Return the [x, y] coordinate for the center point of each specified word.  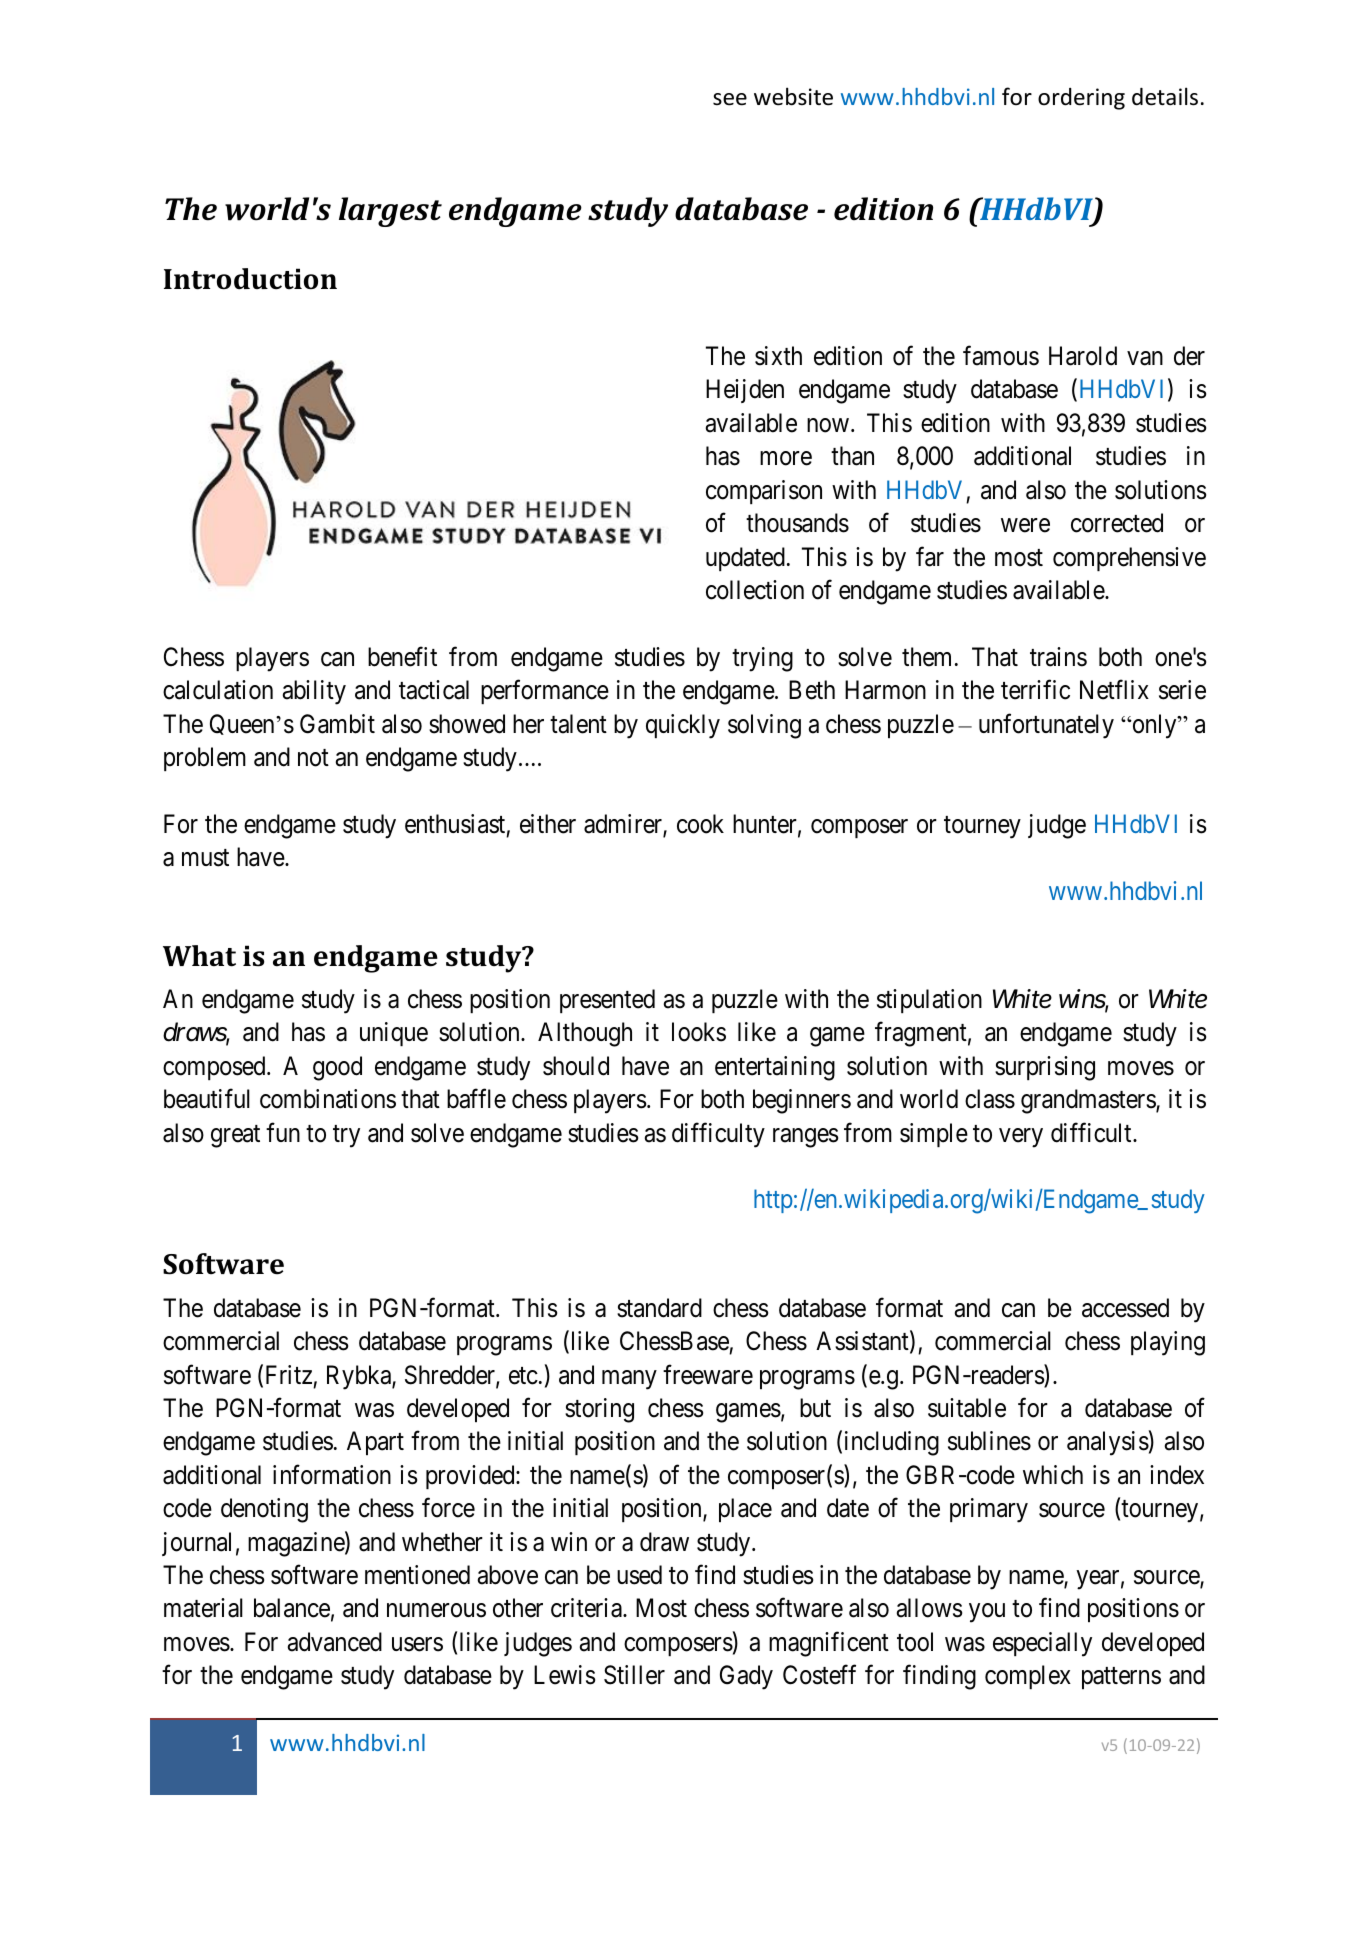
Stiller [634, 1675]
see [730, 99]
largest [390, 212]
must [205, 858]
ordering [1081, 99]
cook [700, 824]
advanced [335, 1642]
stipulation [929, 1001]
